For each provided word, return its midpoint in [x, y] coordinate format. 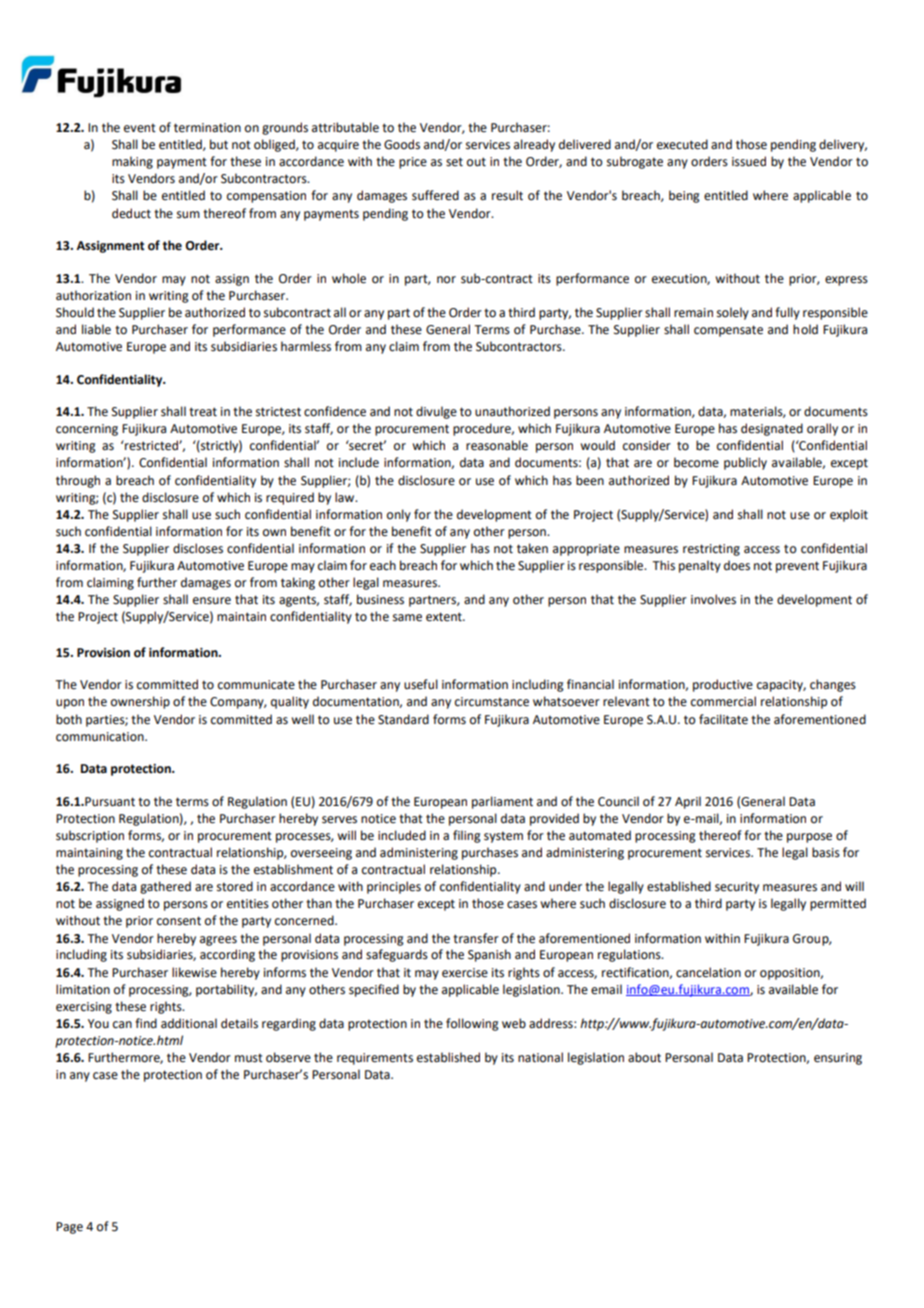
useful [421, 684]
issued [749, 161]
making [132, 162]
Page [69, 1228]
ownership [140, 702]
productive [723, 685]
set [454, 162]
